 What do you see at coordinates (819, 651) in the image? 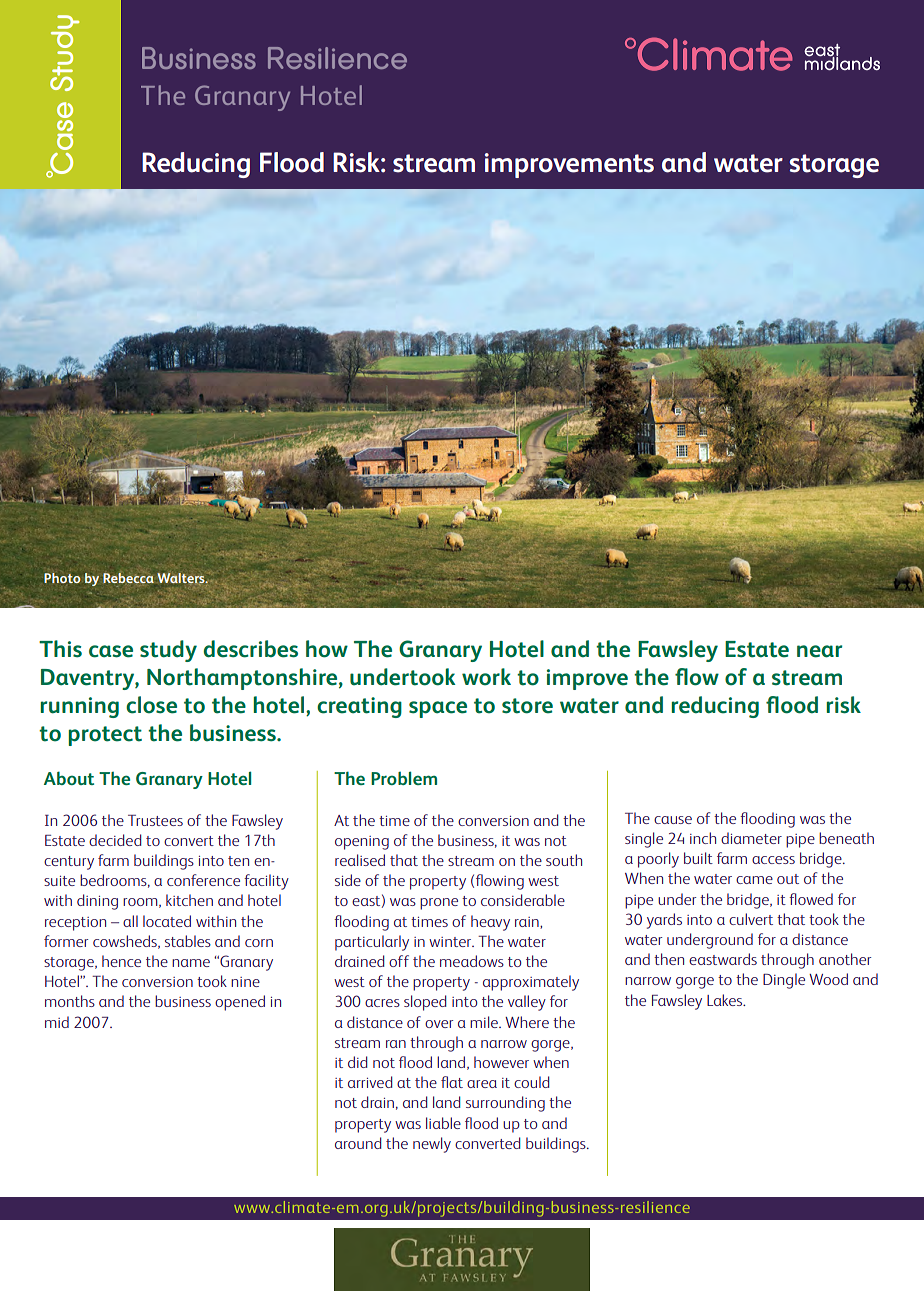
I see `near` at bounding box center [819, 651].
